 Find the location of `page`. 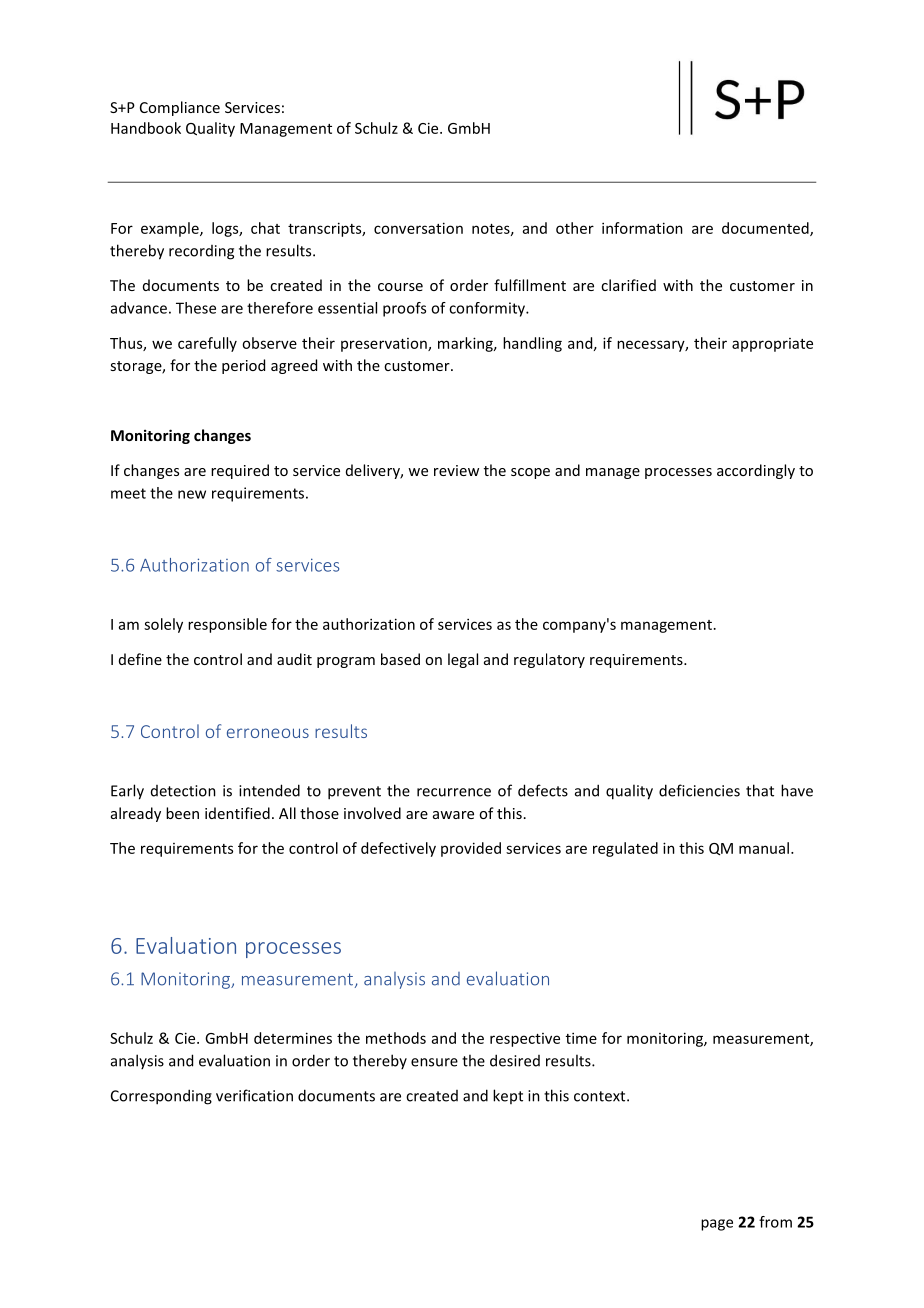

page is located at coordinates (717, 1225).
